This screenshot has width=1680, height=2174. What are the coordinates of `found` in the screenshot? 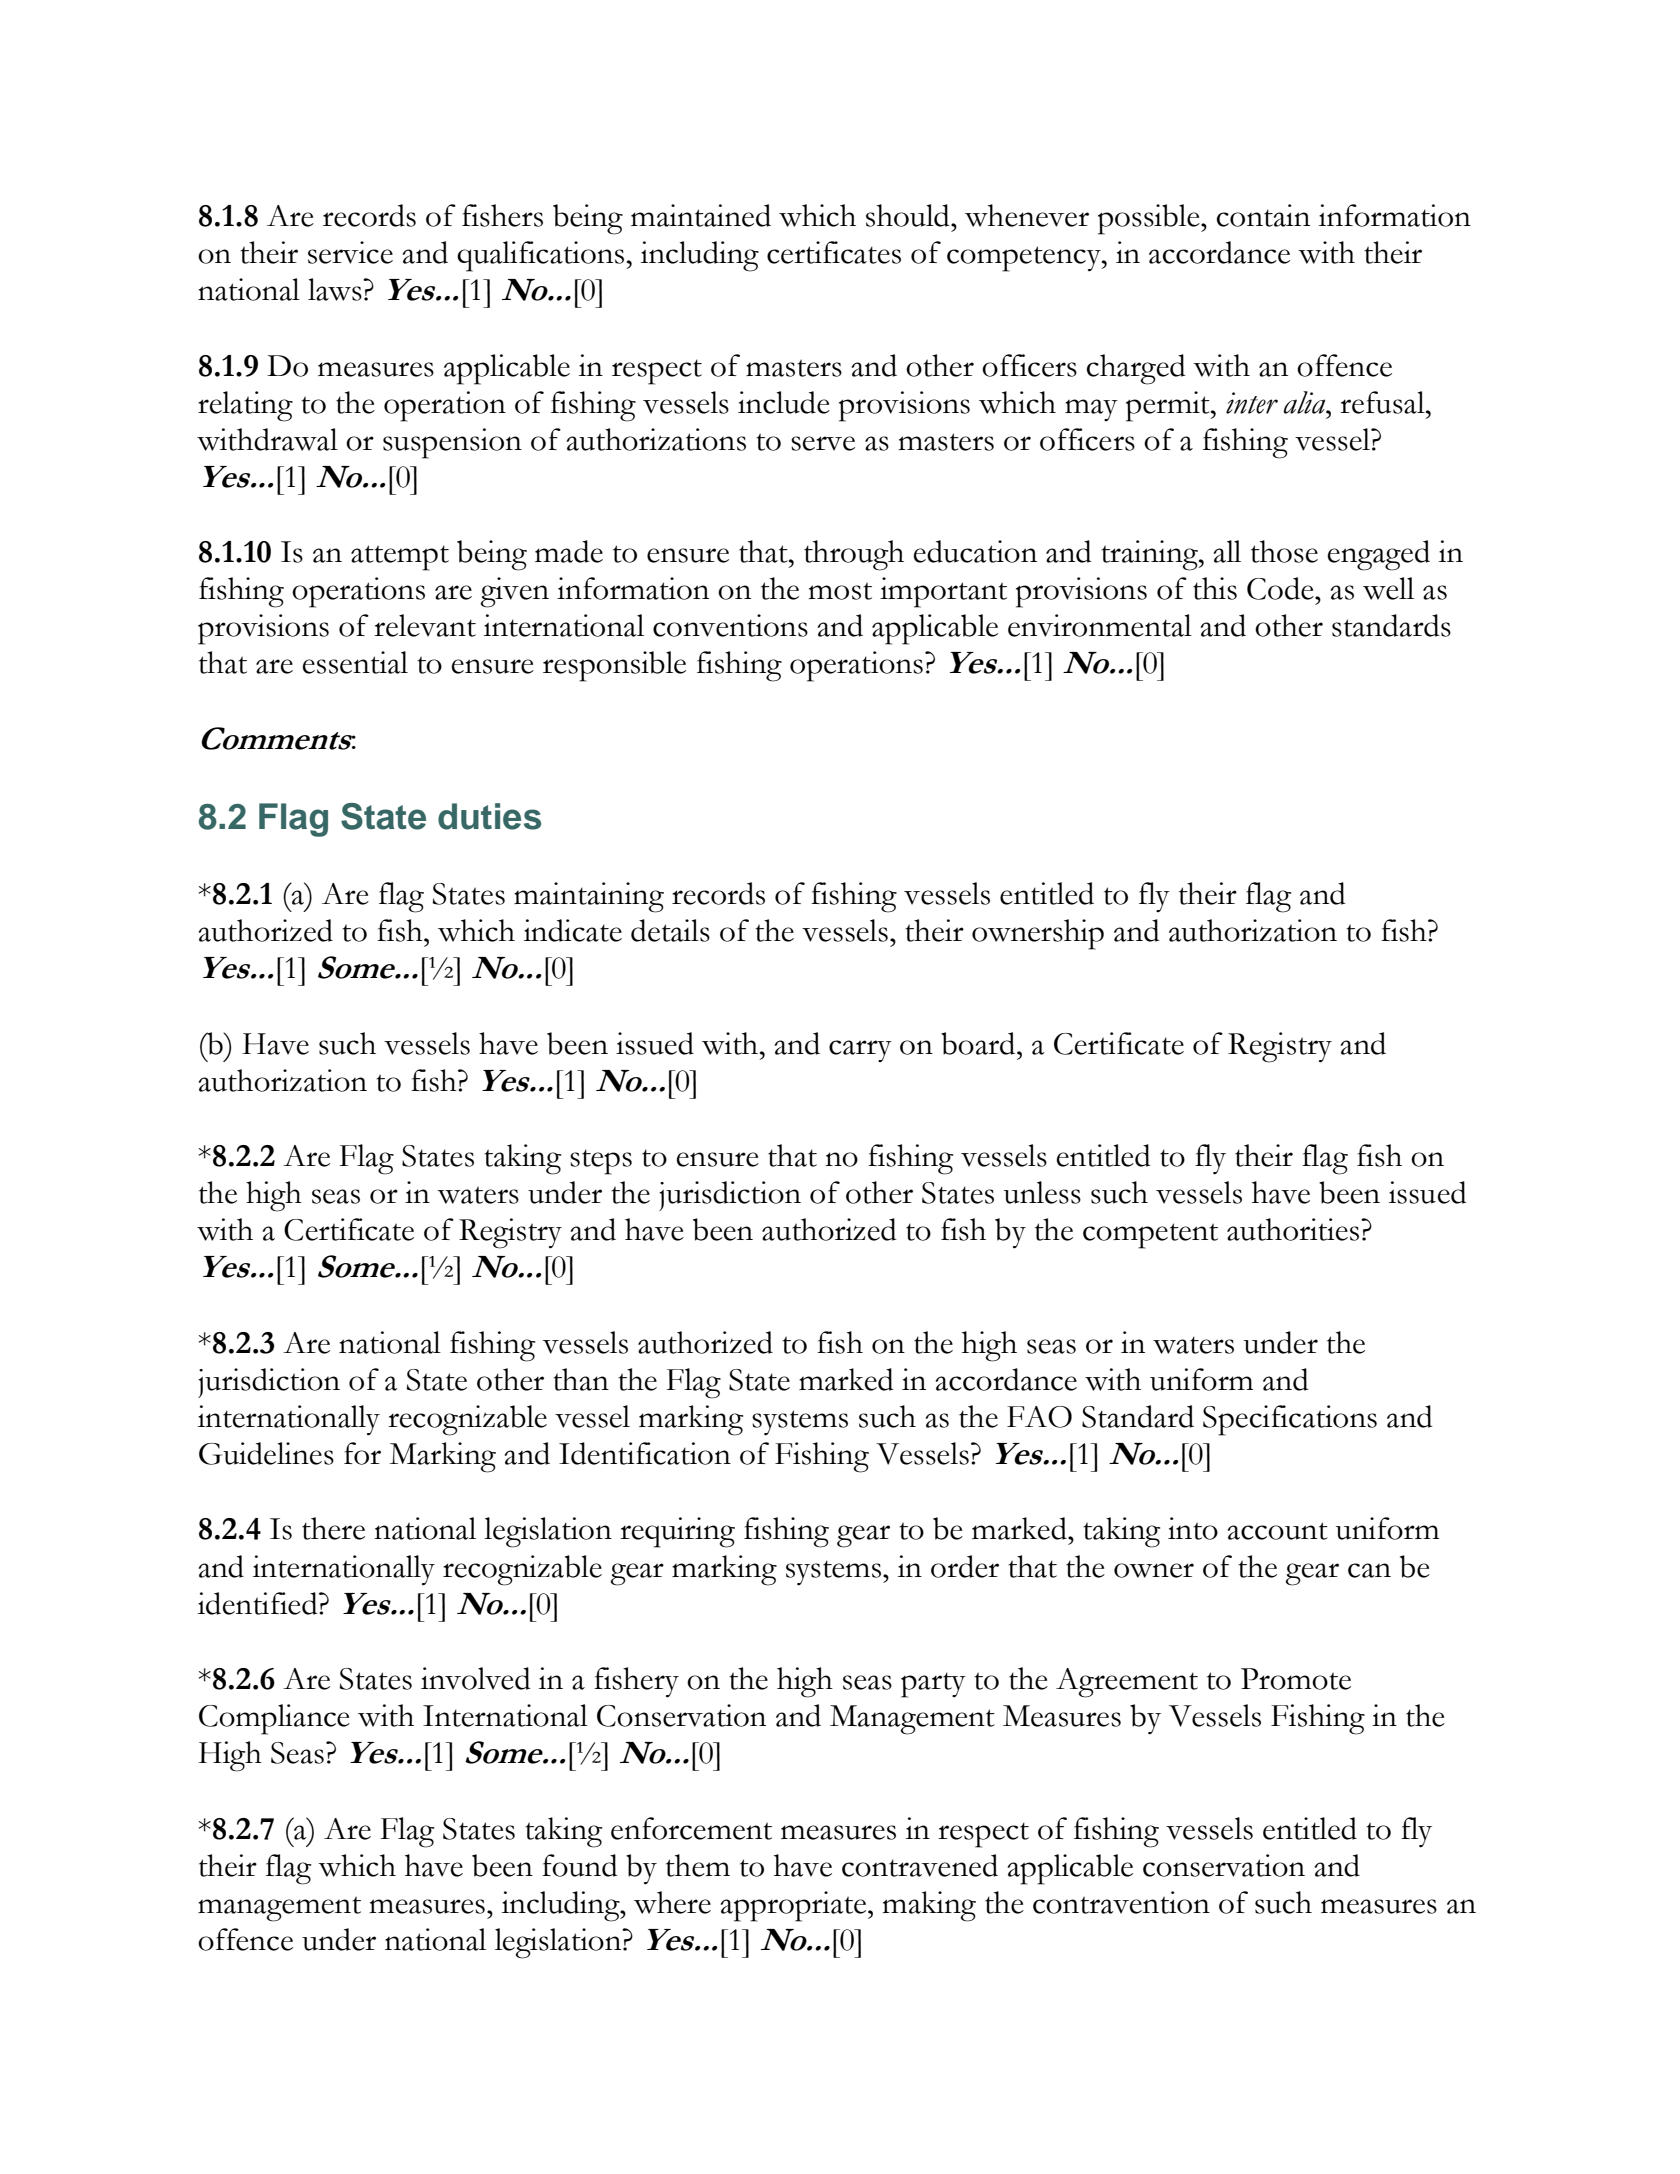 It's located at (580, 1865).
